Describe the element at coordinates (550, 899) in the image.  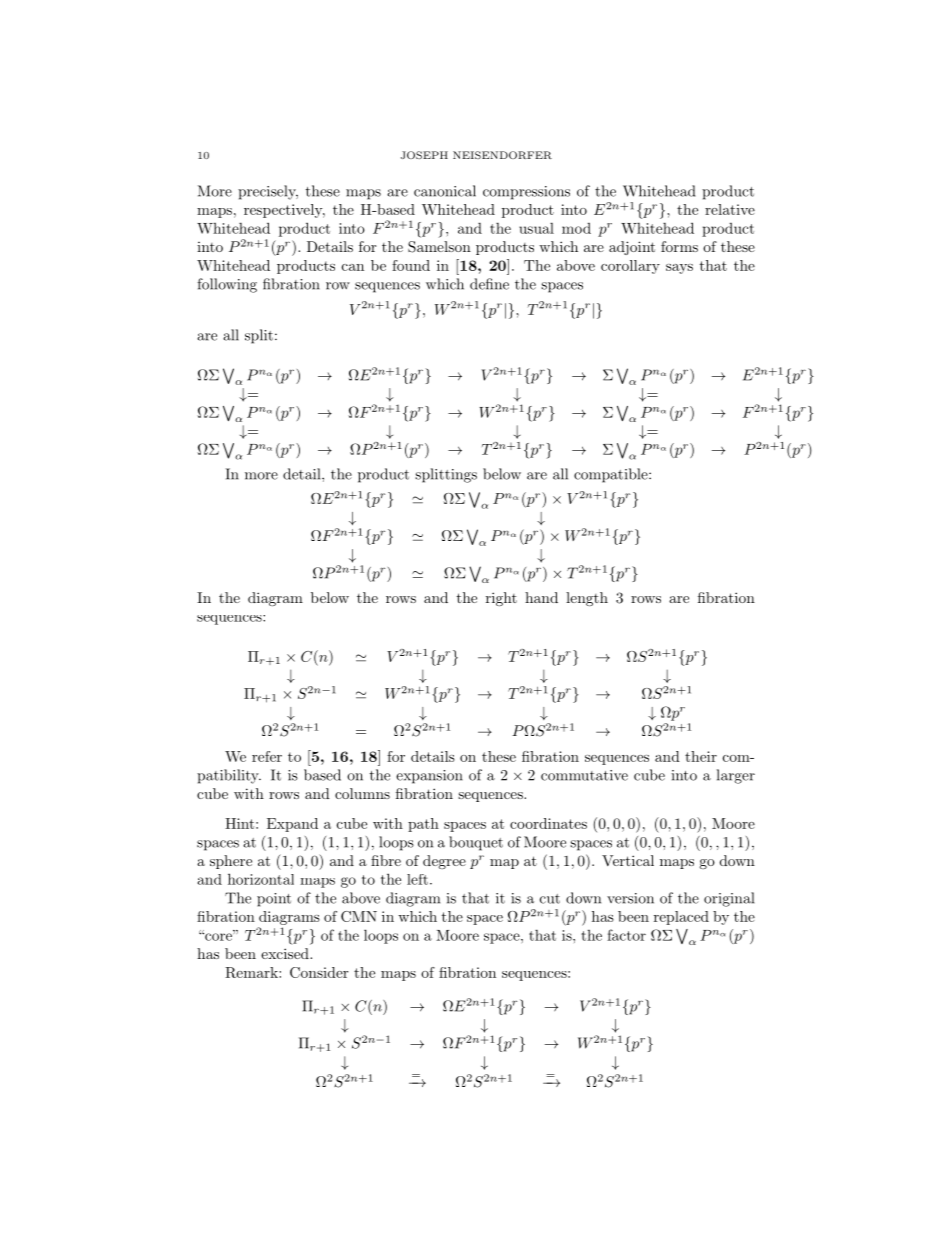
I see `cut` at that location.
